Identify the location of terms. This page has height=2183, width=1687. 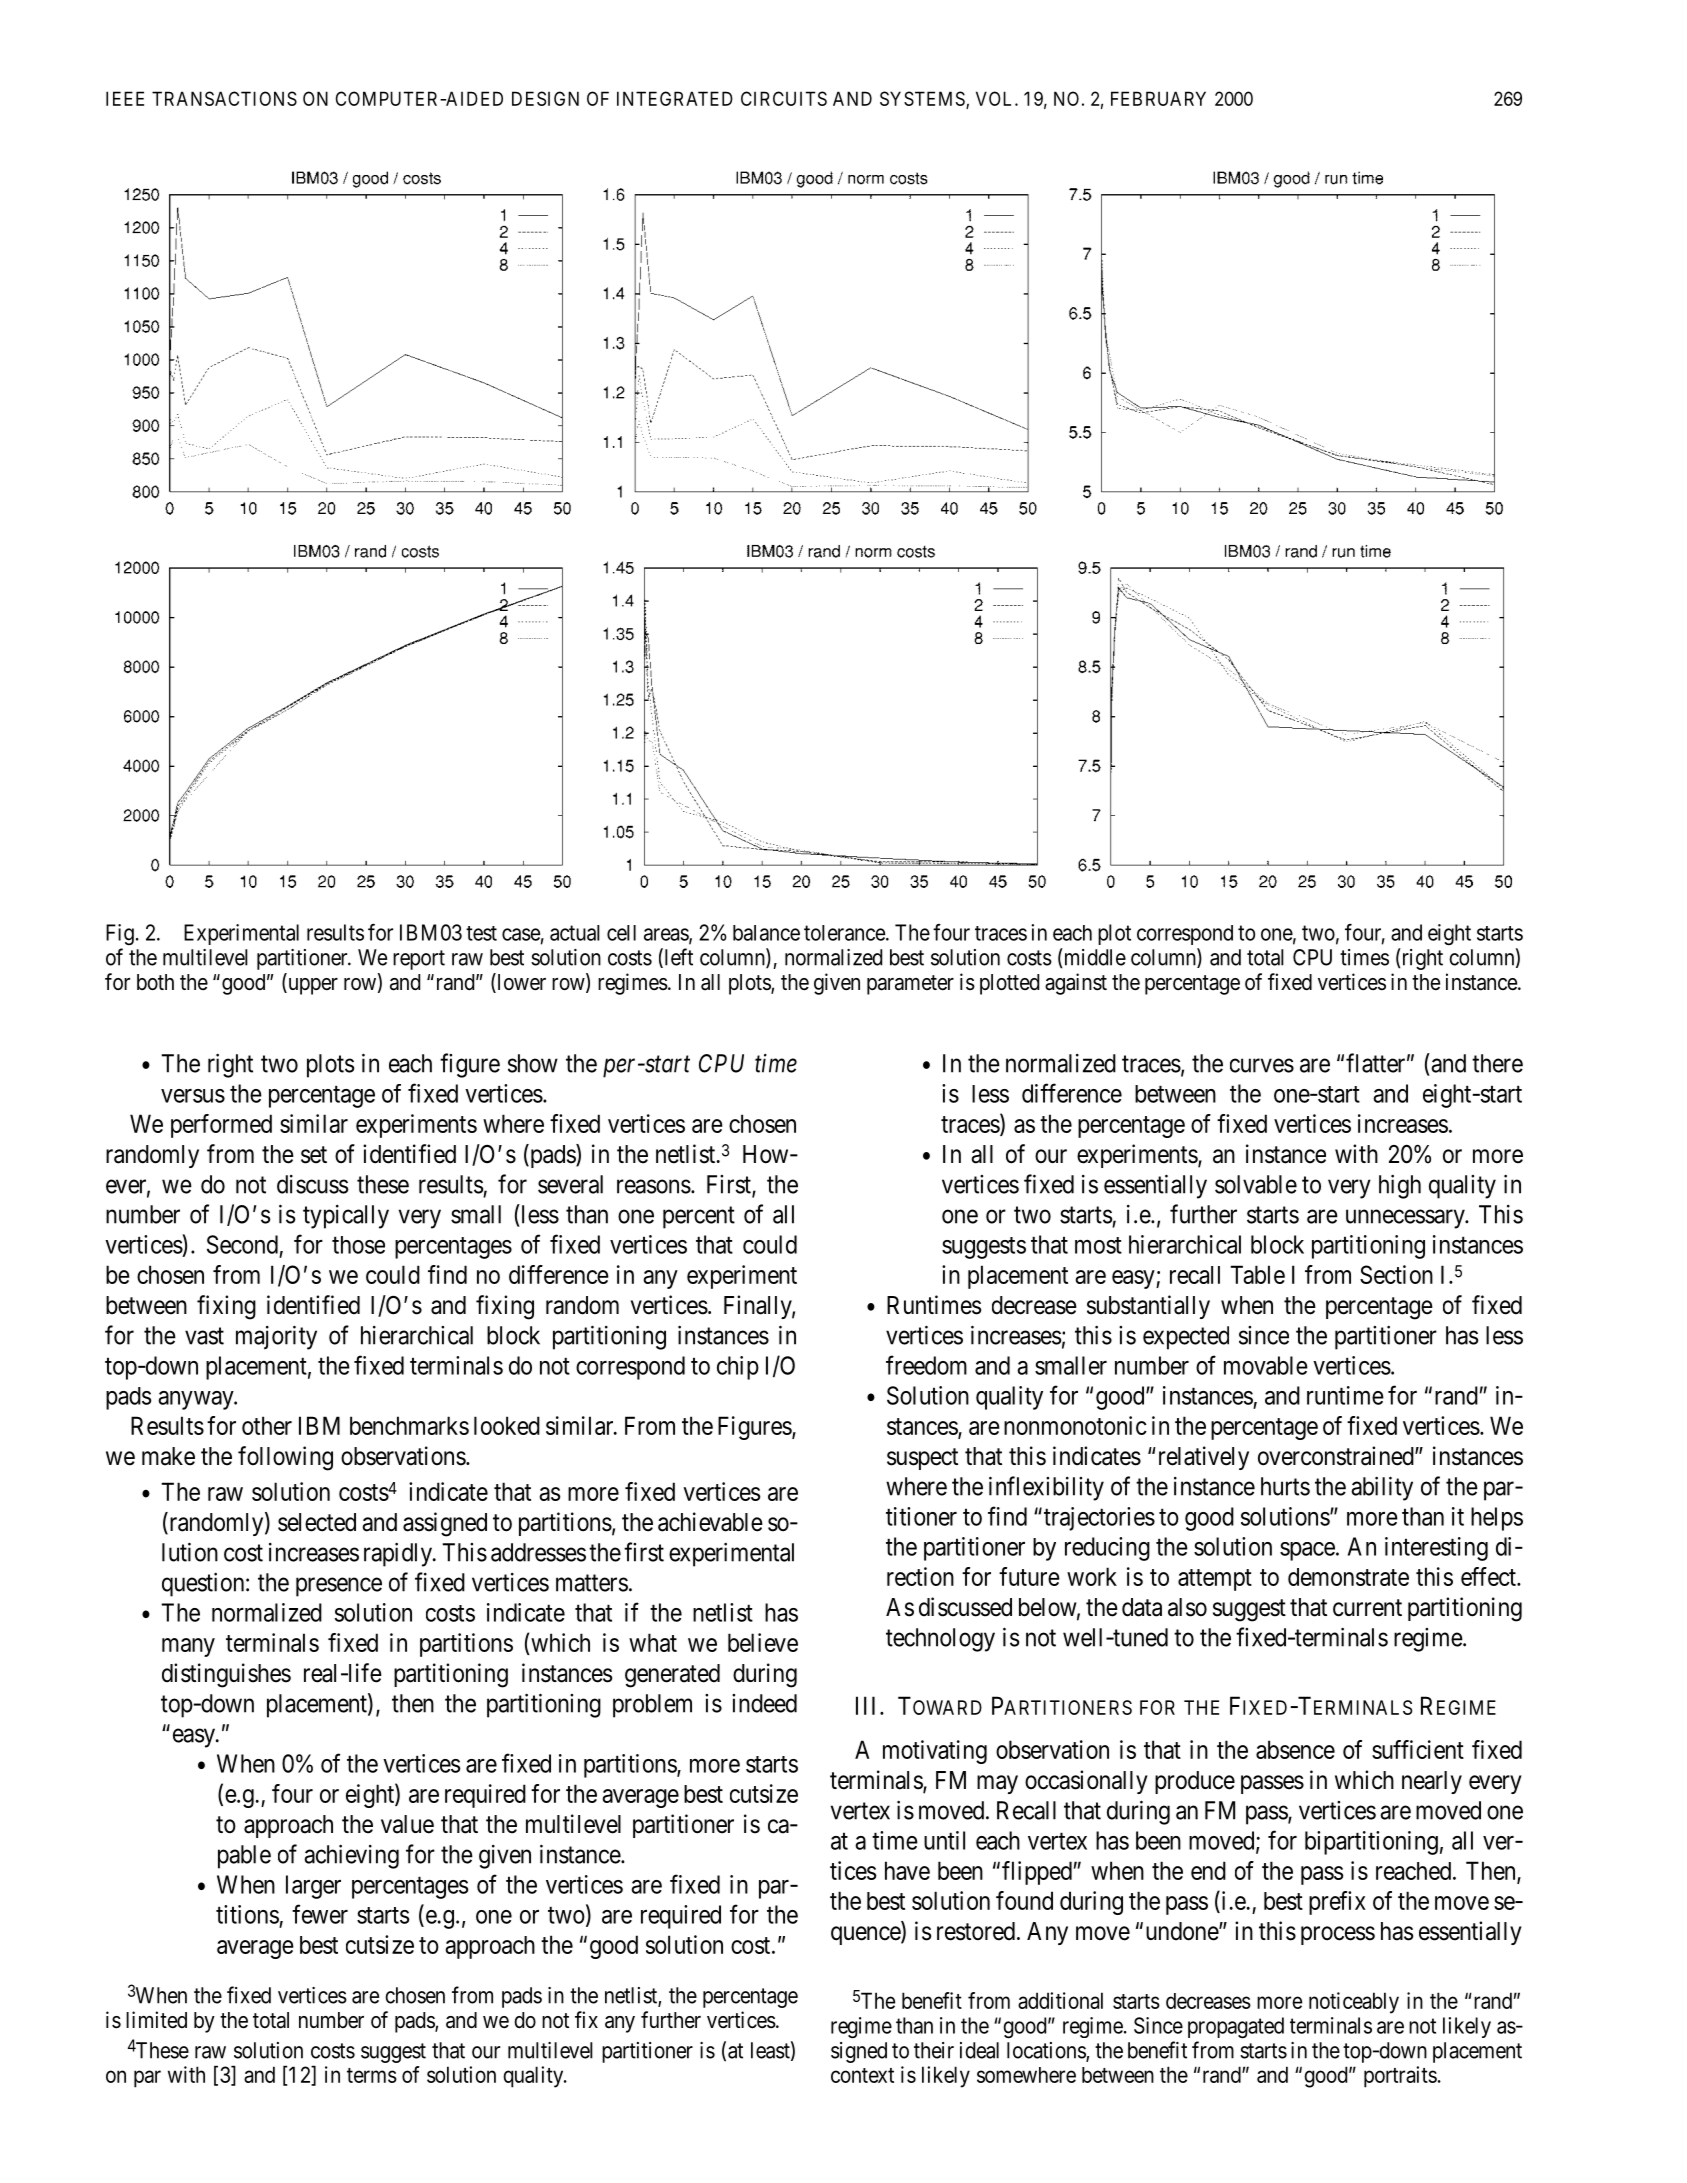
(372, 2075).
